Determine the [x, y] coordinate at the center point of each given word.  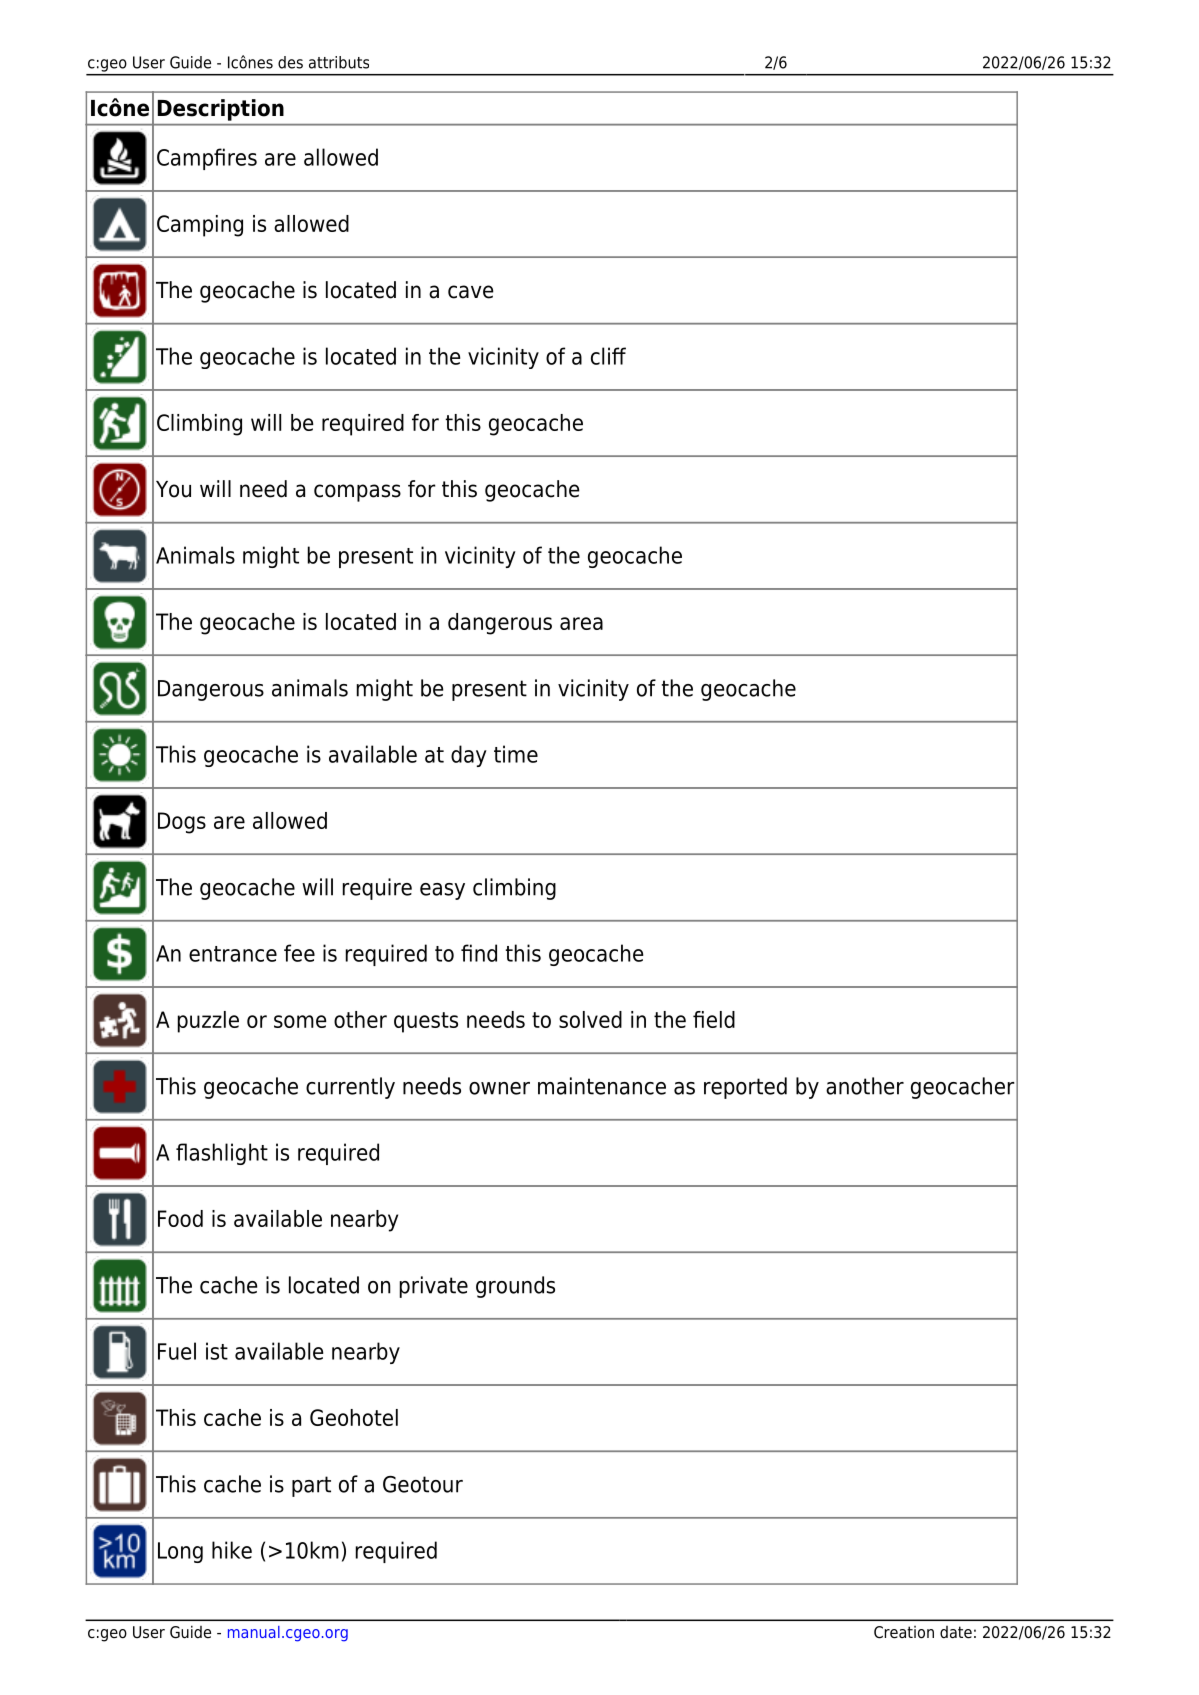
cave [471, 292]
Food [180, 1218]
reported [745, 1088]
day [469, 756]
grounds [515, 1287]
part [311, 1486]
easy [442, 891]
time [516, 754]
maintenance [602, 1086]
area [581, 623]
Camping [200, 226]
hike [232, 1550]
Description [221, 110]
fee [299, 953]
